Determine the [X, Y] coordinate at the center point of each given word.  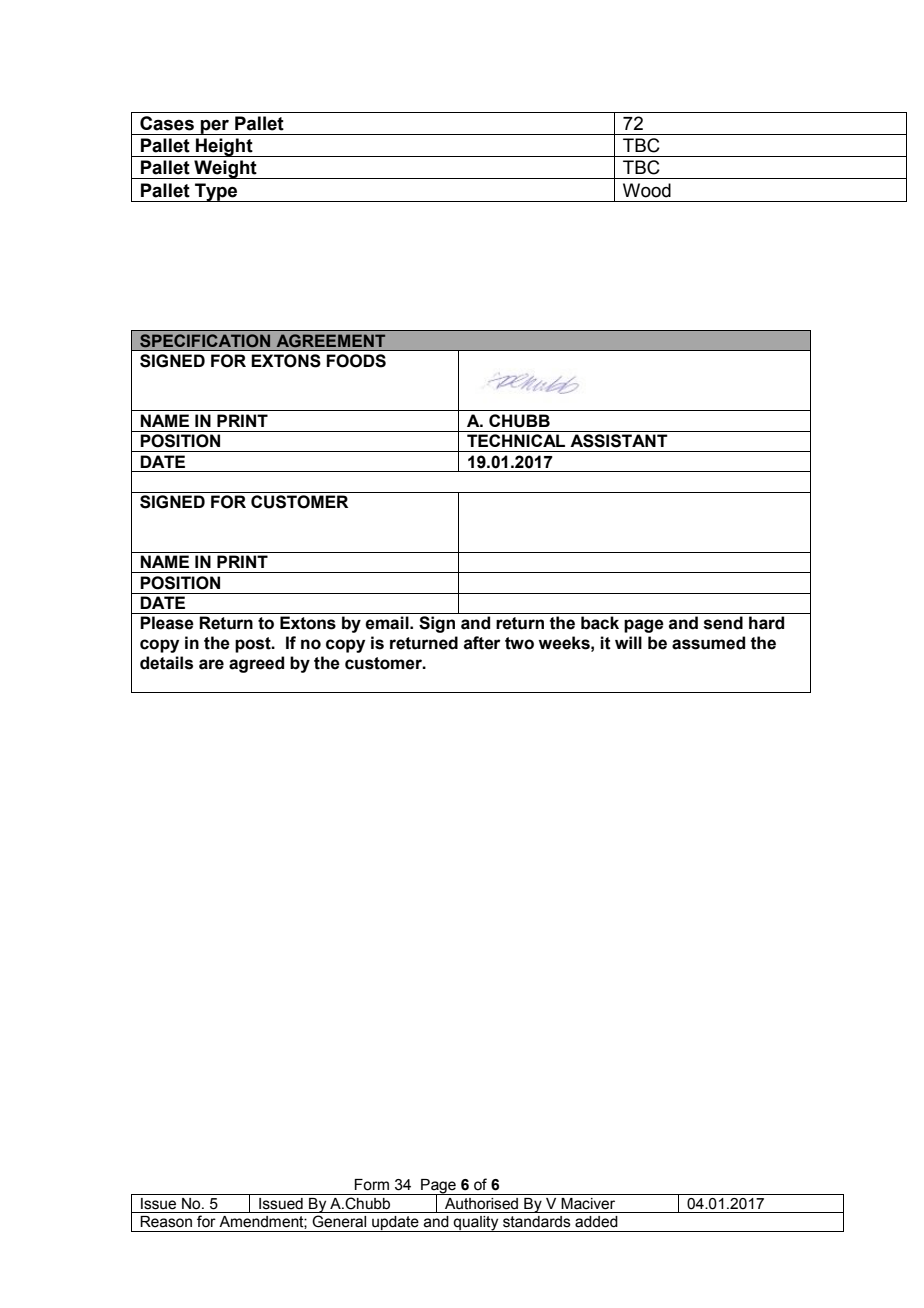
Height [224, 147]
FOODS [356, 361]
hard [766, 623]
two [519, 643]
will [628, 642]
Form [371, 1185]
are [211, 664]
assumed [708, 643]
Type [216, 192]
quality [476, 1224]
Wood [647, 190]
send [723, 623]
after [482, 643]
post [254, 645]
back [600, 623]
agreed [256, 664]
